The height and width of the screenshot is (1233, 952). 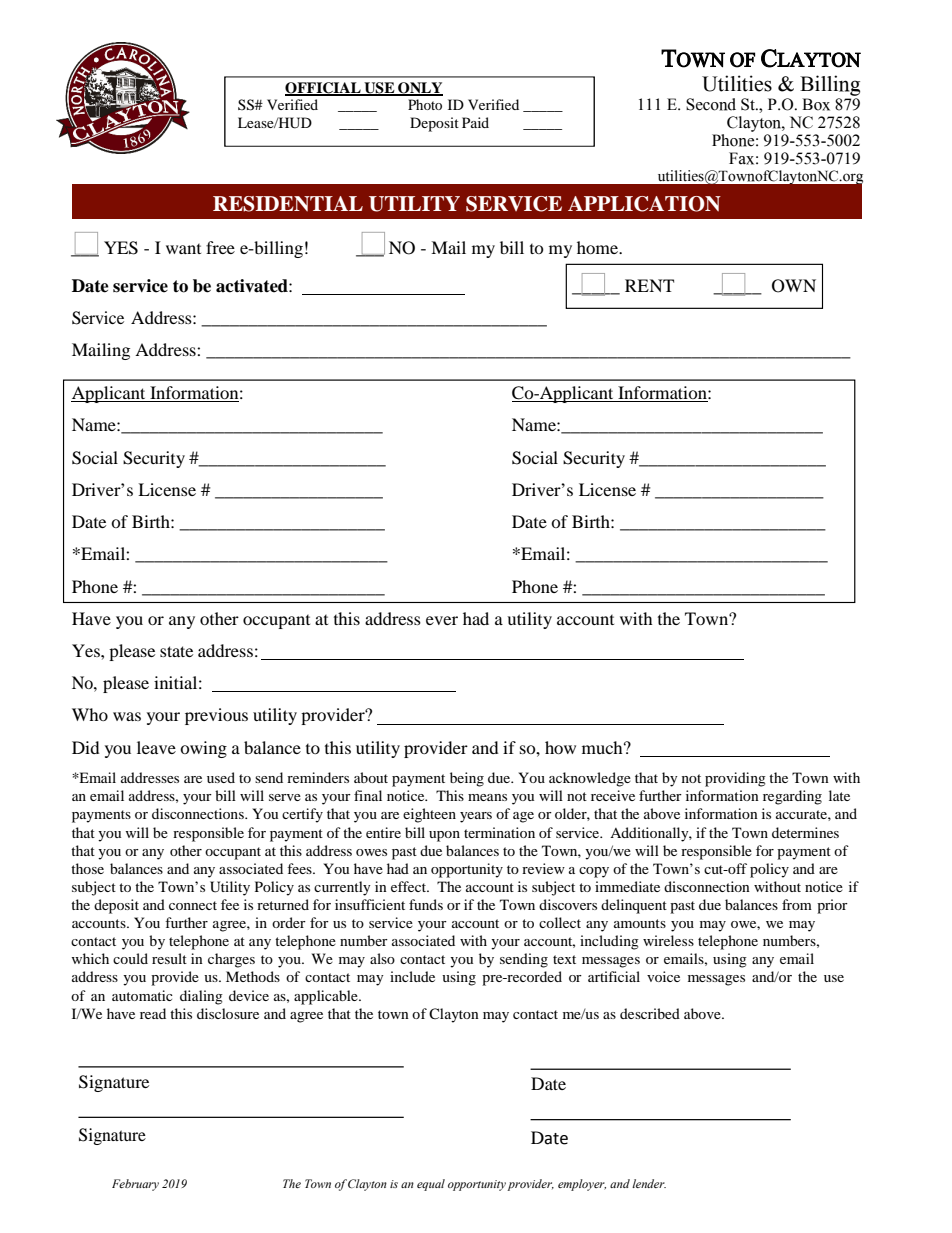 I want to click on Second, so click(x=711, y=104).
